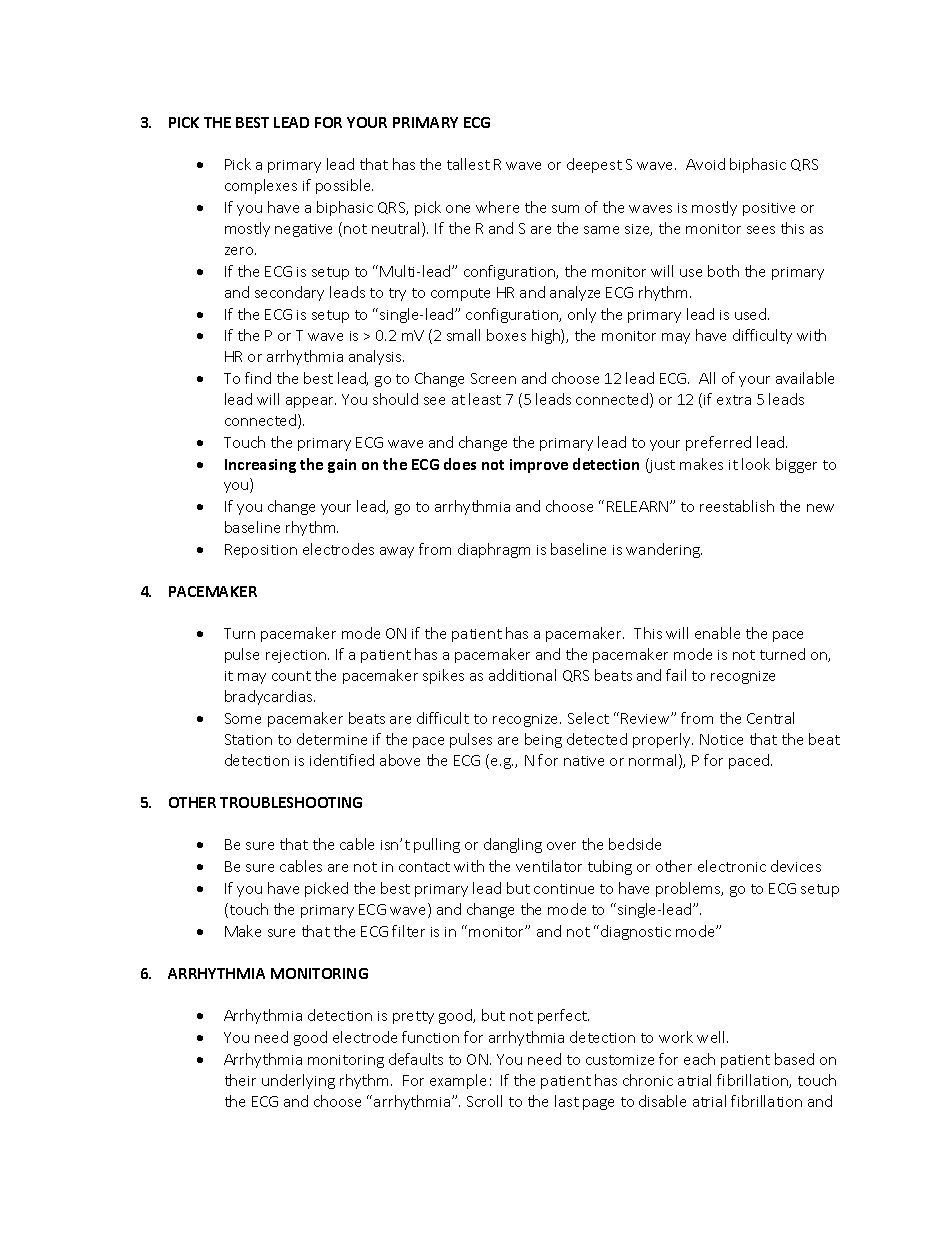 The height and width of the screenshot is (1233, 952). I want to click on where, so click(497, 207).
